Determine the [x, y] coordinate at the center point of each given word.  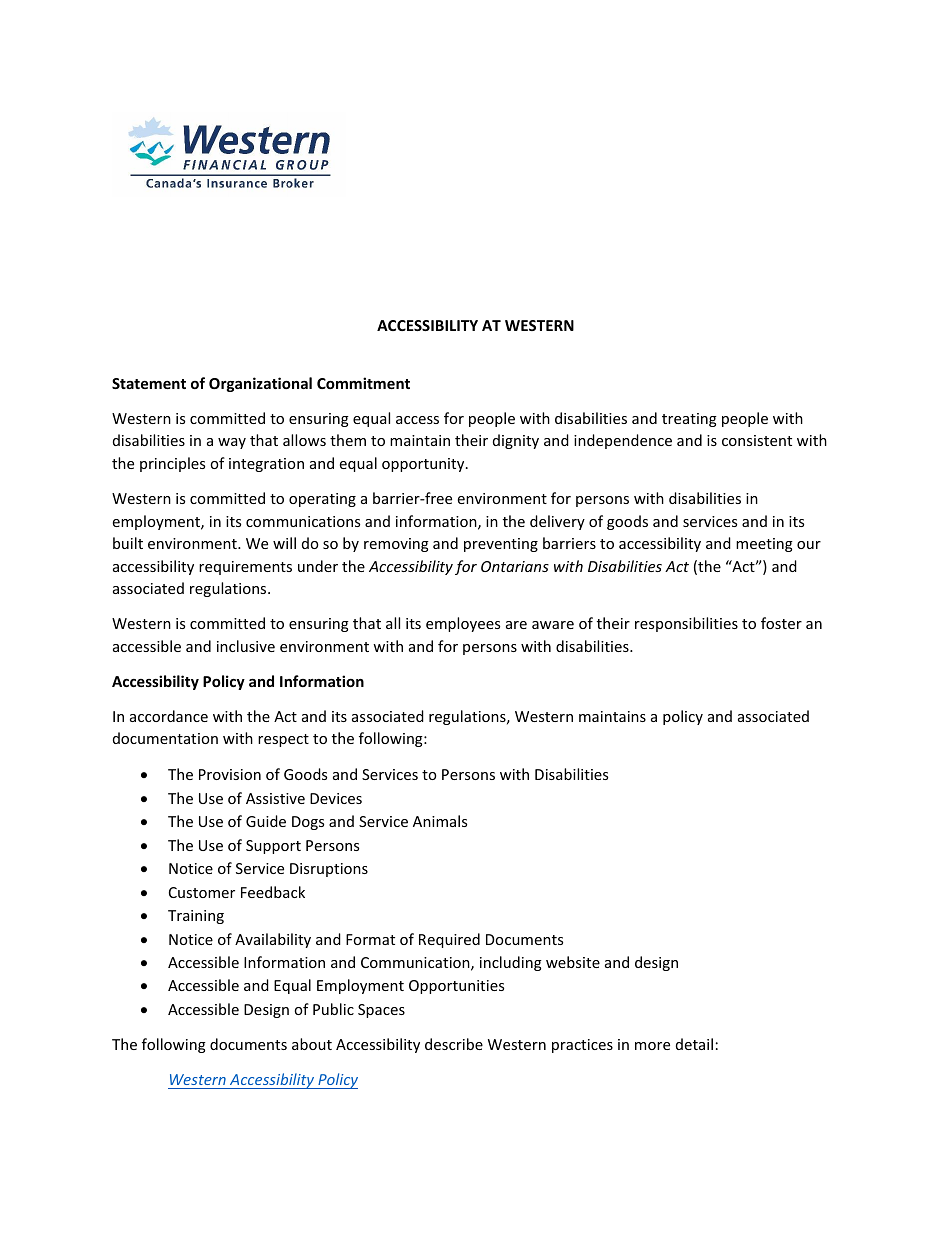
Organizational [260, 384]
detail [694, 1044]
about [312, 1044]
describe [454, 1044]
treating [689, 420]
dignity [516, 441]
